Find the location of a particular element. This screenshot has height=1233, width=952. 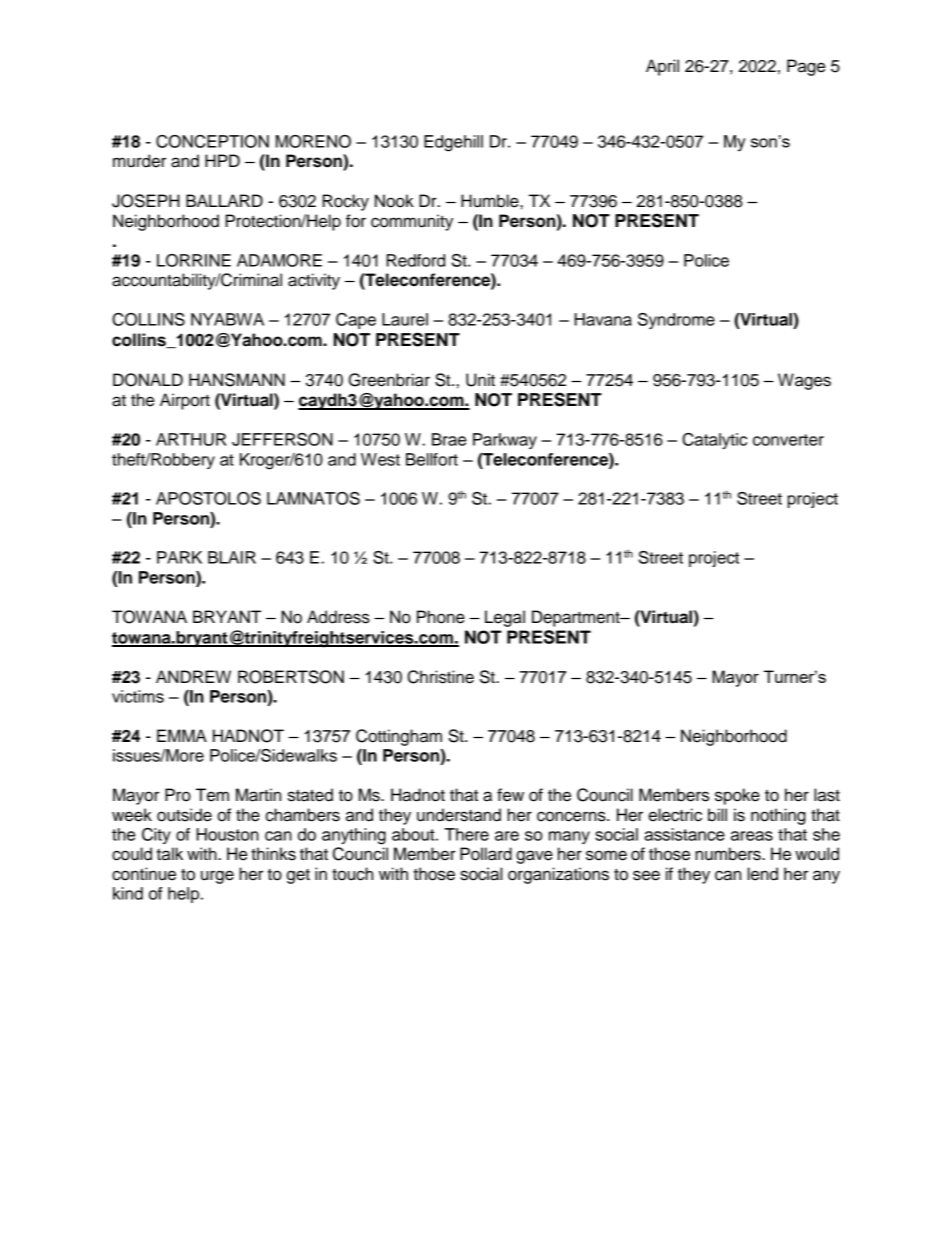

urge is located at coordinates (217, 877).
